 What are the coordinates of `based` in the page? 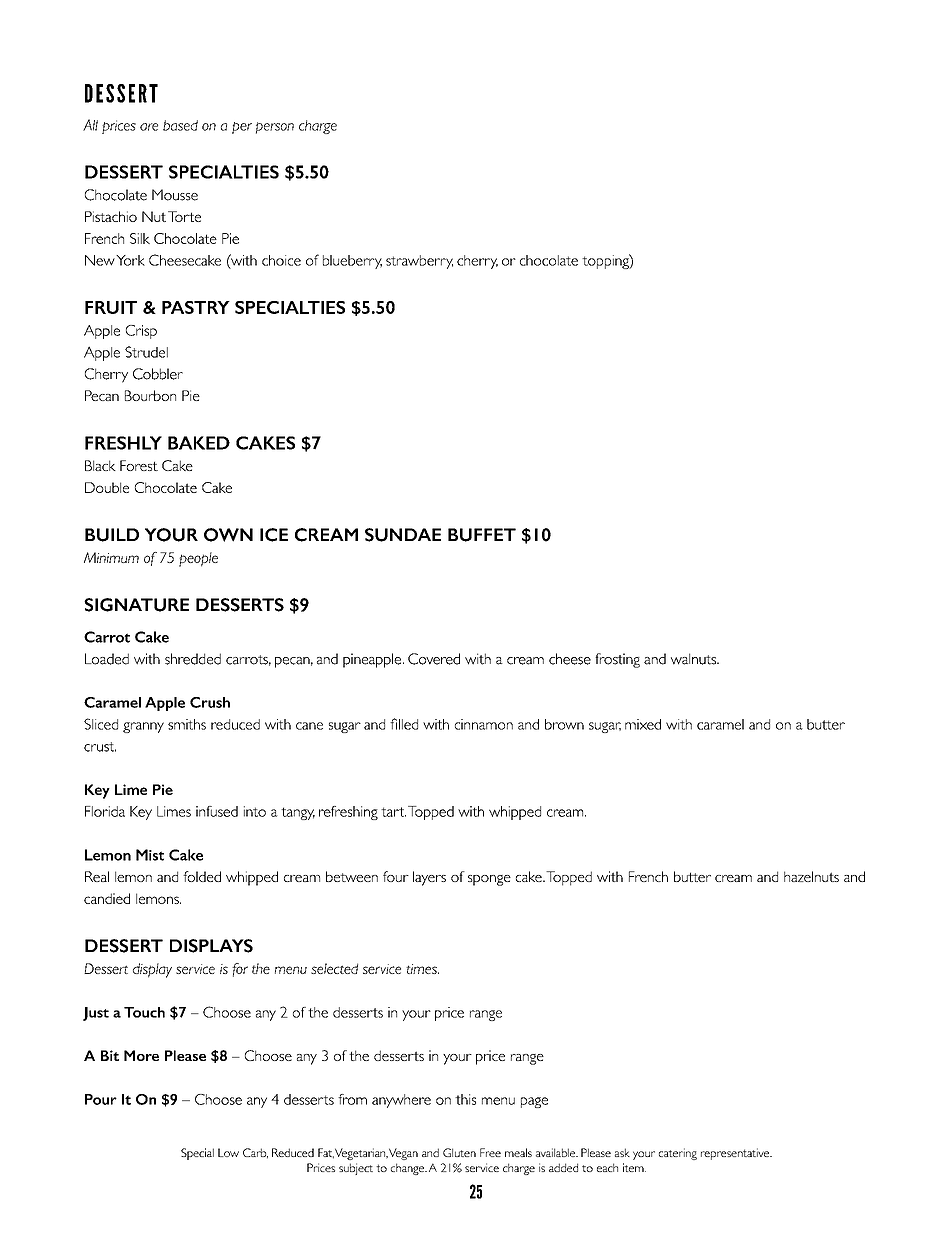 It's located at (180, 125).
